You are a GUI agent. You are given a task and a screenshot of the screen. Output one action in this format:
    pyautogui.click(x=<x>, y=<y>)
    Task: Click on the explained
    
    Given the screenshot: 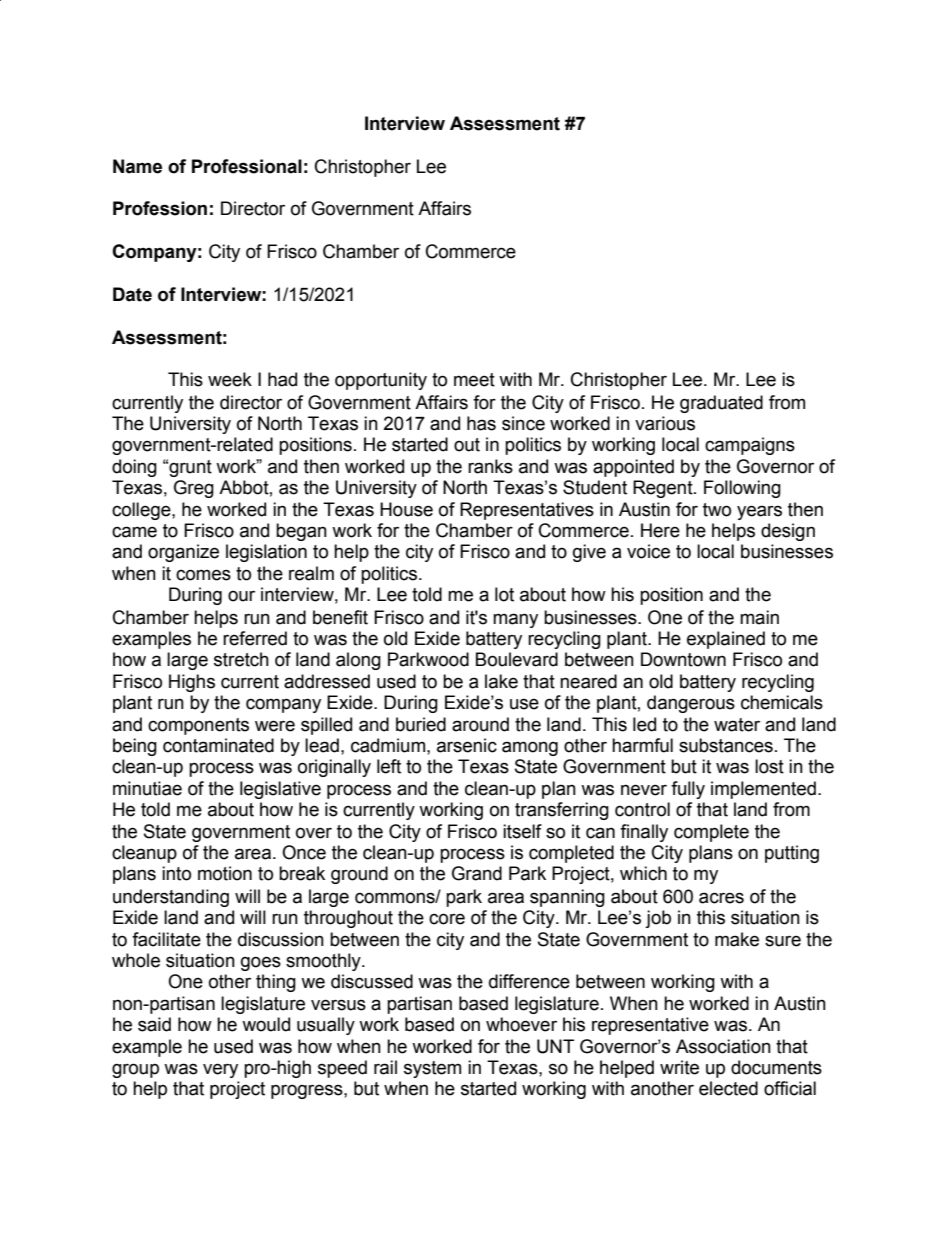 What is the action you would take?
    pyautogui.click(x=726, y=640)
